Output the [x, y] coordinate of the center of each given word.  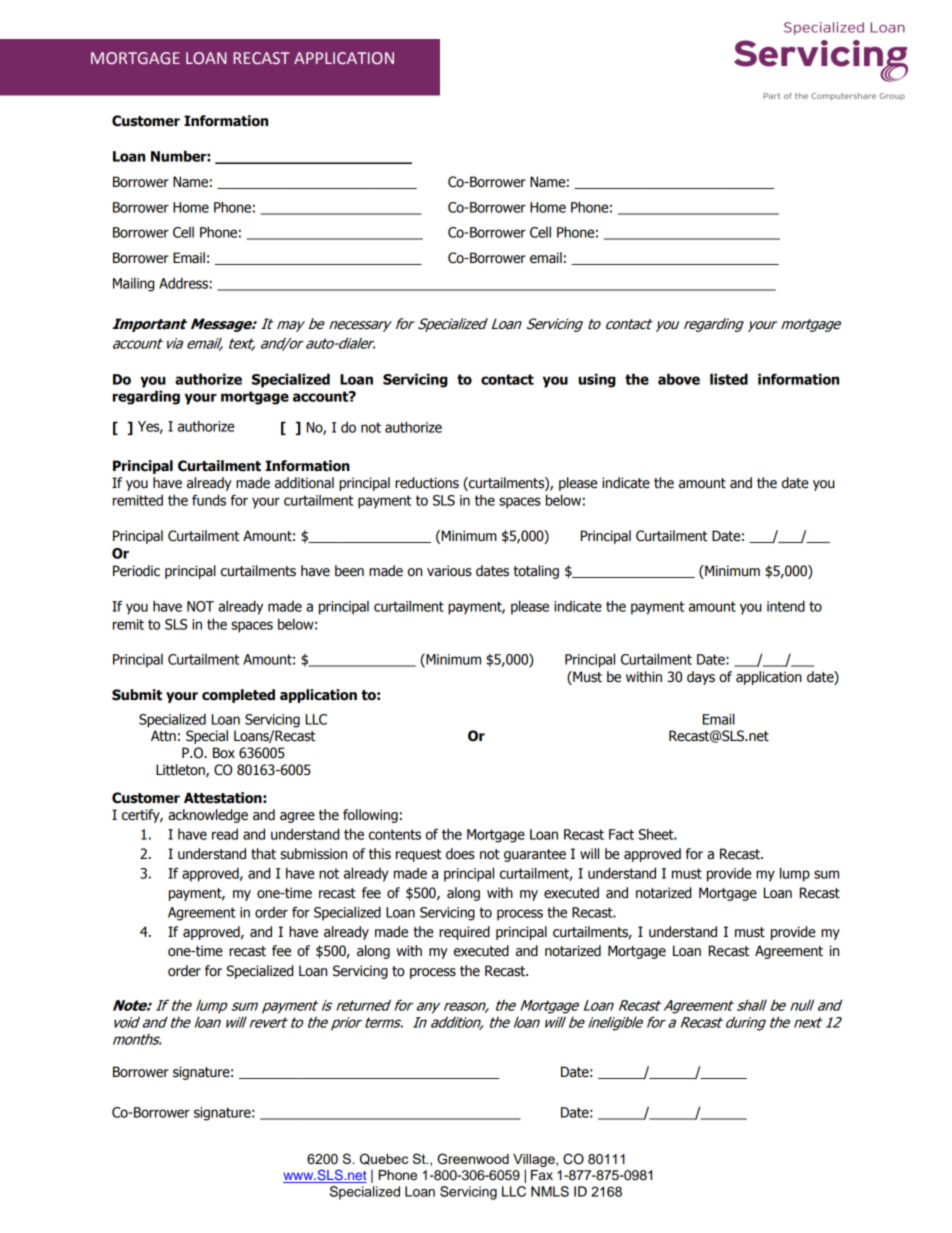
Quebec [384, 1159]
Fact [621, 834]
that [263, 854]
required [464, 933]
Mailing [133, 284]
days [701, 678]
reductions [427, 483]
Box [224, 752]
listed [729, 379]
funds [209, 500]
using [597, 380]
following [370, 816]
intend [786, 606]
